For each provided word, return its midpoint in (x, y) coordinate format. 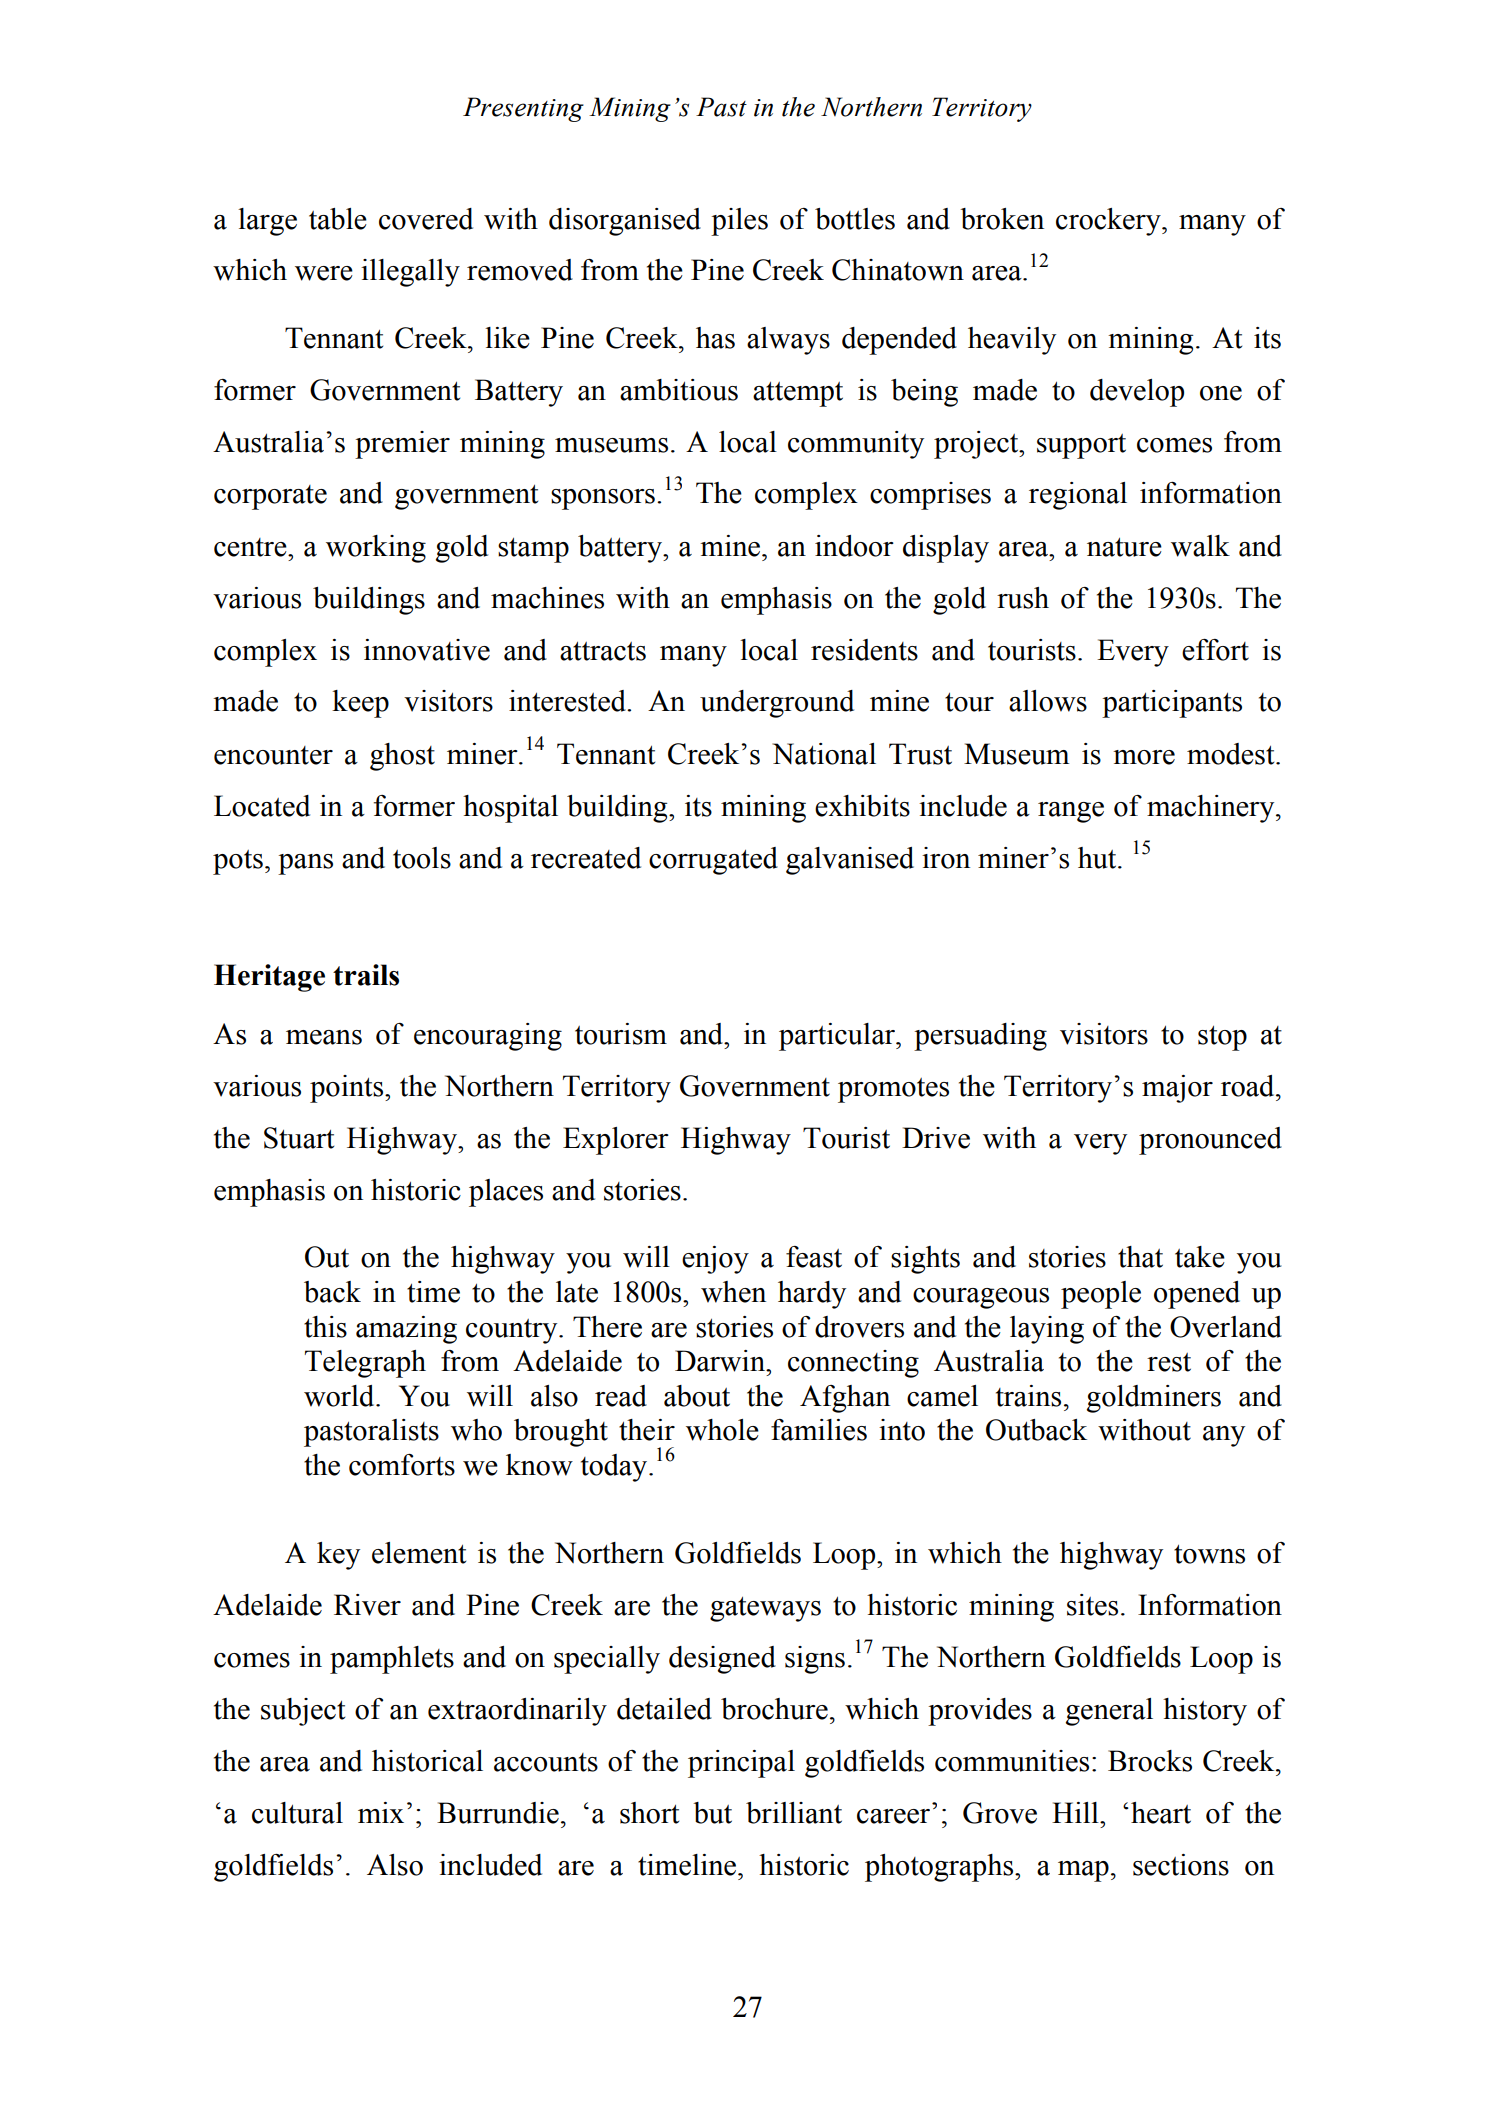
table (338, 219)
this (325, 1327)
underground (777, 704)
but (712, 1813)
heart (1161, 1813)
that (1140, 1257)
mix (381, 1812)
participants (1172, 704)
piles (739, 222)
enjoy (715, 1260)
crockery (1109, 222)
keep (360, 704)
